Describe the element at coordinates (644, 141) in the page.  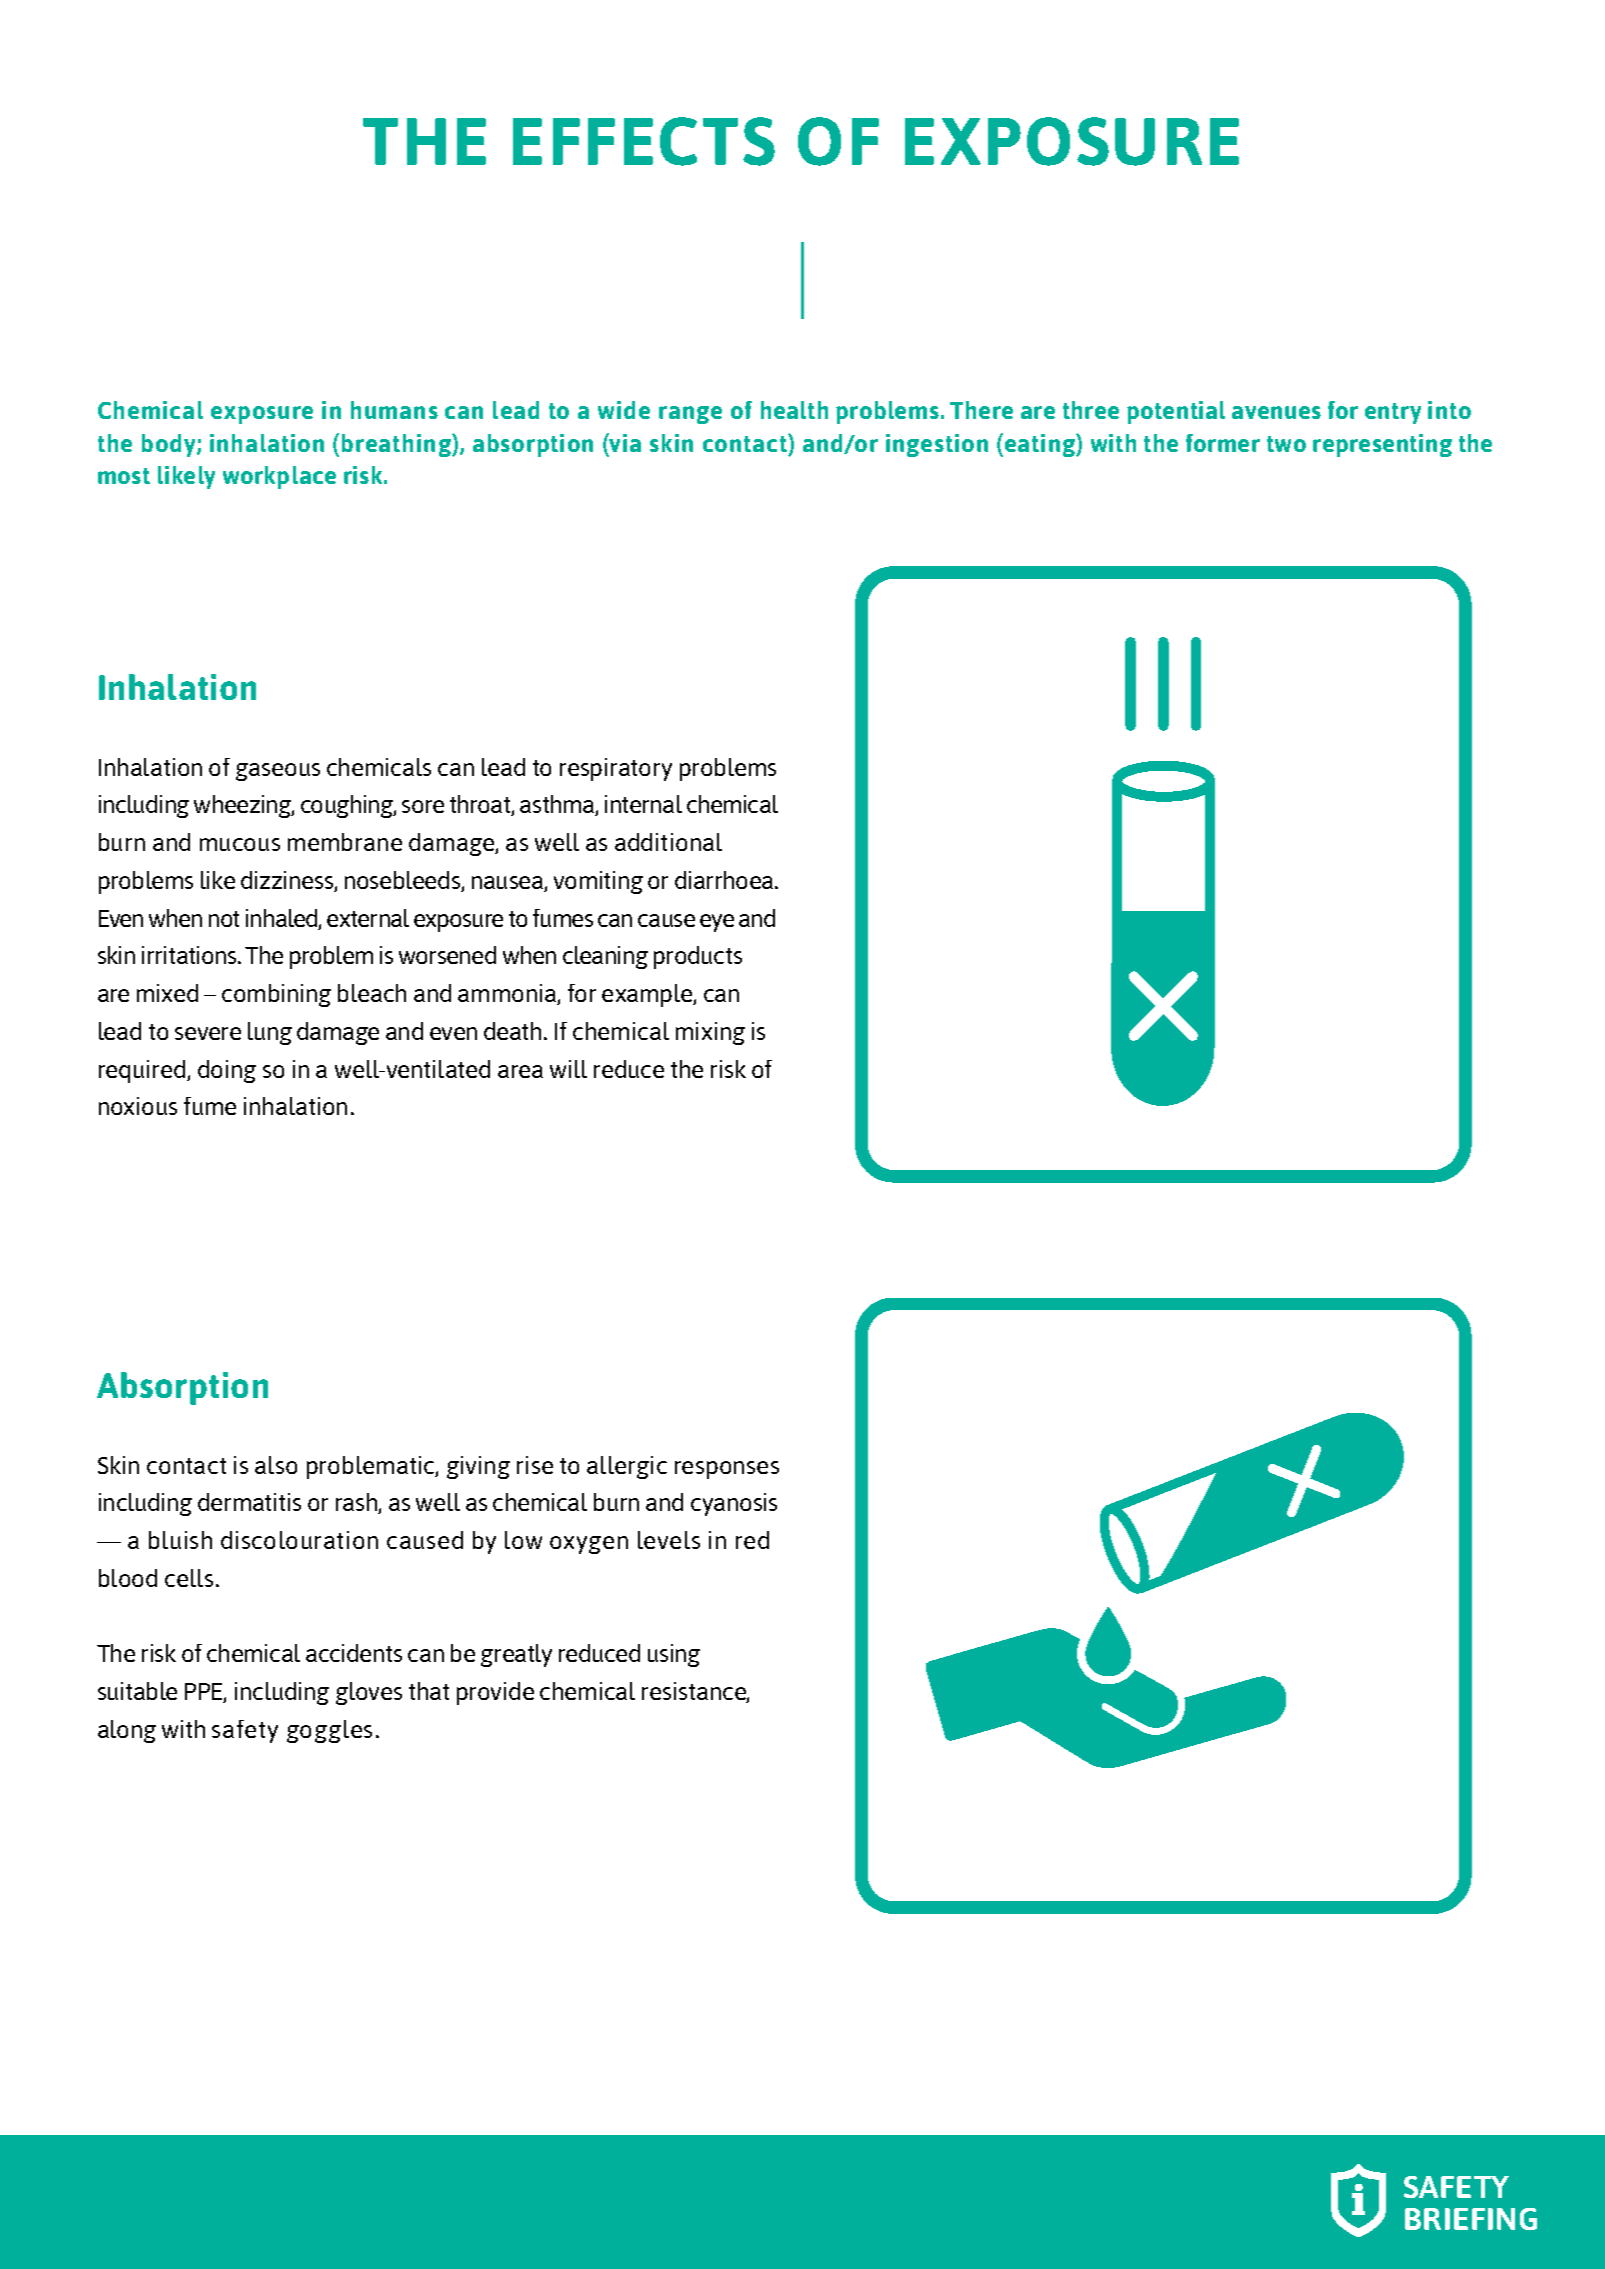
I see `EFFECTS` at that location.
